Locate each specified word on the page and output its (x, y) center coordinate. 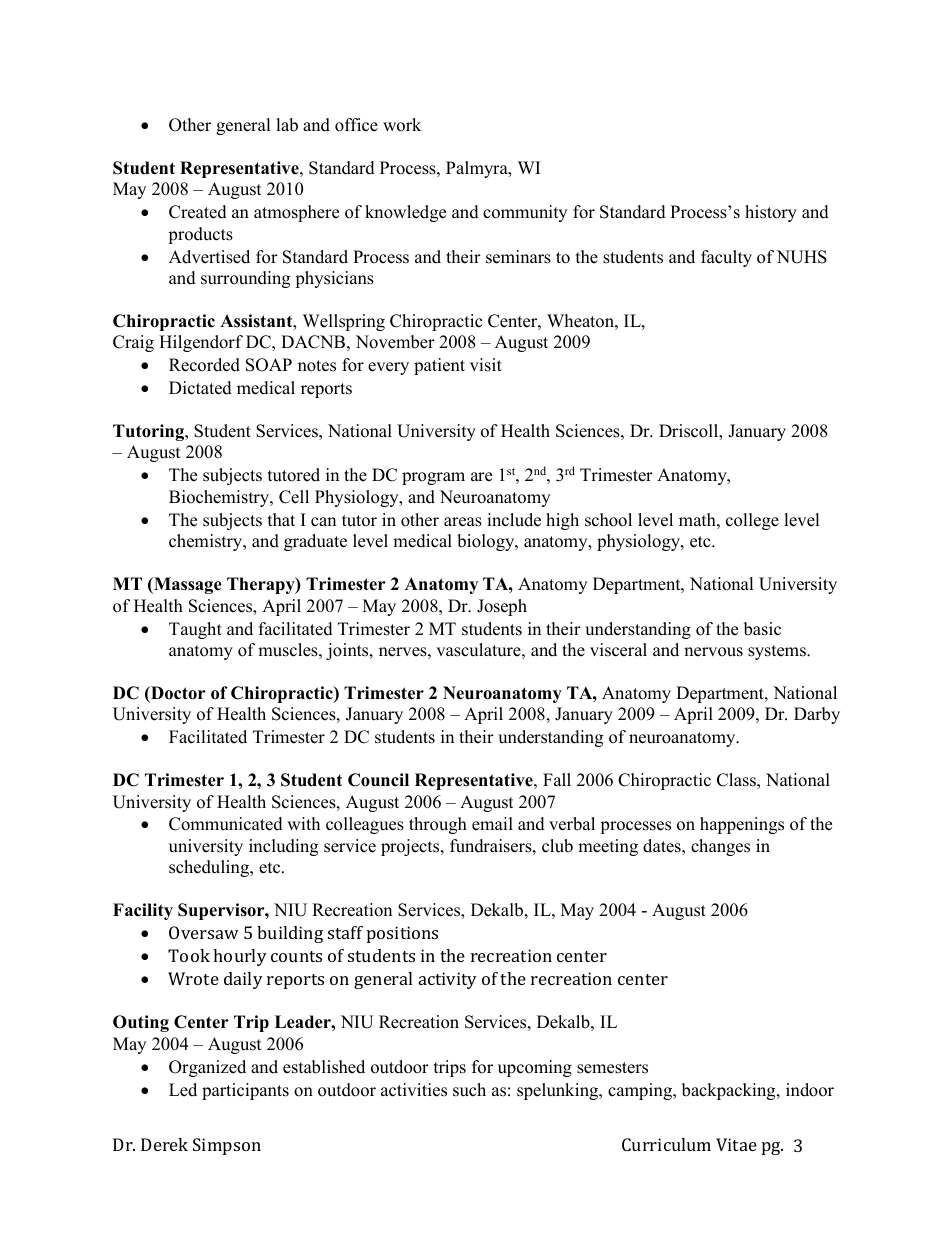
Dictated (200, 388)
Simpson (227, 1146)
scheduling (210, 868)
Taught (195, 630)
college (752, 521)
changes (720, 847)
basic (762, 629)
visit (486, 365)
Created (198, 212)
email (492, 824)
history (771, 213)
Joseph (502, 607)
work (402, 125)
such (469, 1090)
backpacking (730, 1091)
